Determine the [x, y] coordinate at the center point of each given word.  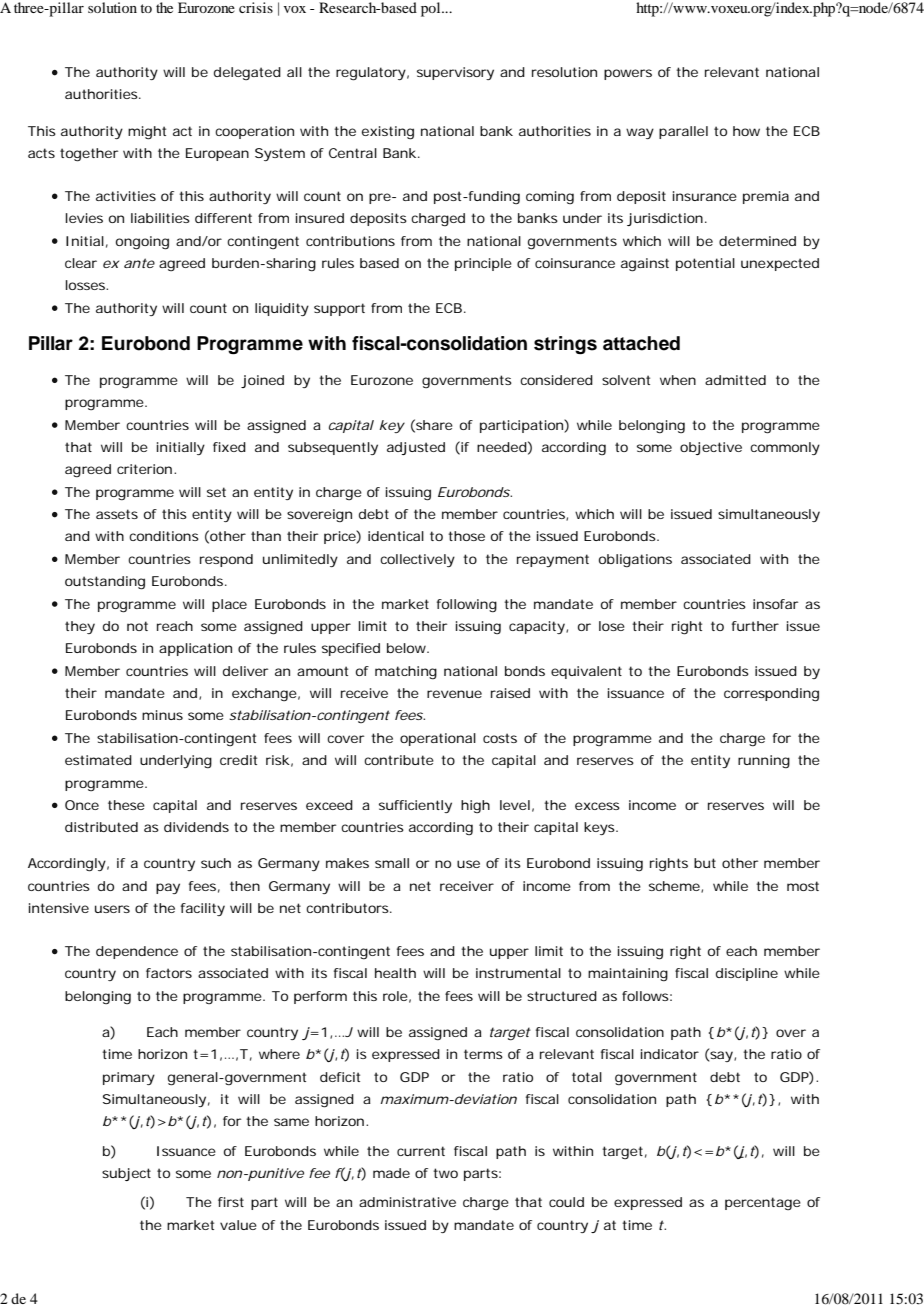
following [467, 605]
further [755, 626]
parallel [683, 132]
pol [432, 9]
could [566, 1202]
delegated [247, 74]
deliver [245, 671]
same [291, 1122]
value [238, 1225]
